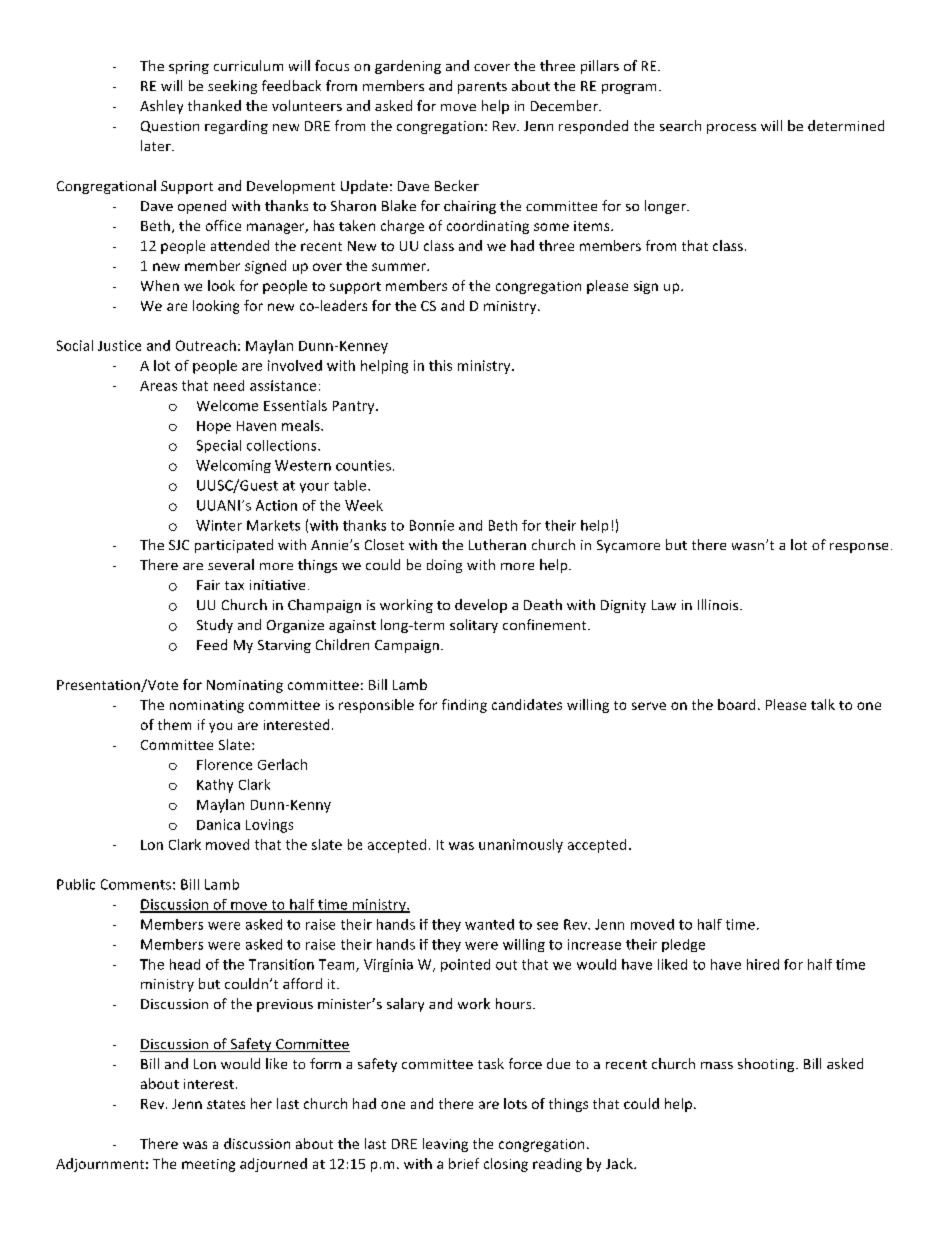  What do you see at coordinates (482, 88) in the image?
I see `parents` at bounding box center [482, 88].
